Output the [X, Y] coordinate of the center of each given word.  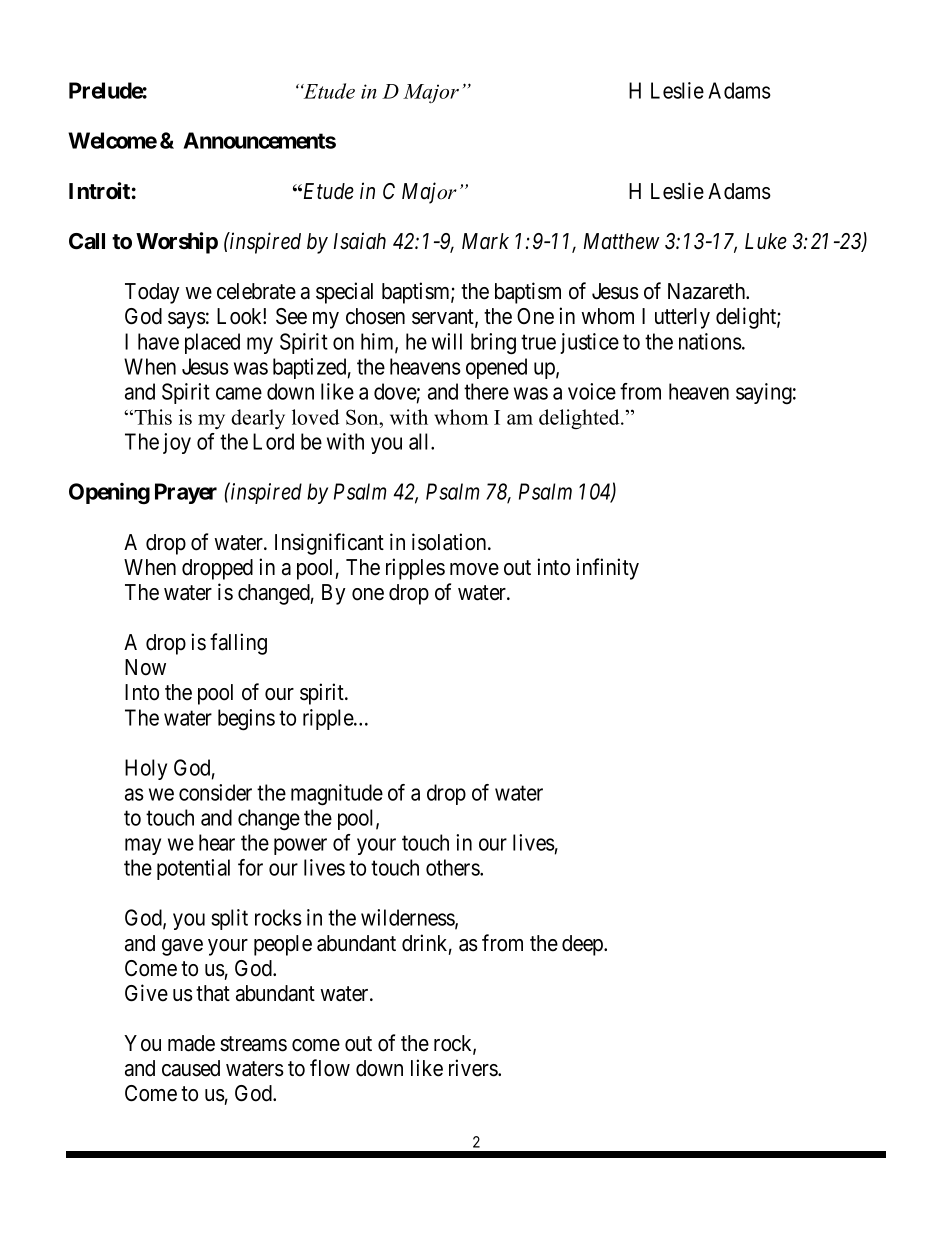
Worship [177, 243]
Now [145, 667]
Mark [485, 241]
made [191, 1043]
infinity [607, 569]
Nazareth [708, 291]
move [474, 569]
